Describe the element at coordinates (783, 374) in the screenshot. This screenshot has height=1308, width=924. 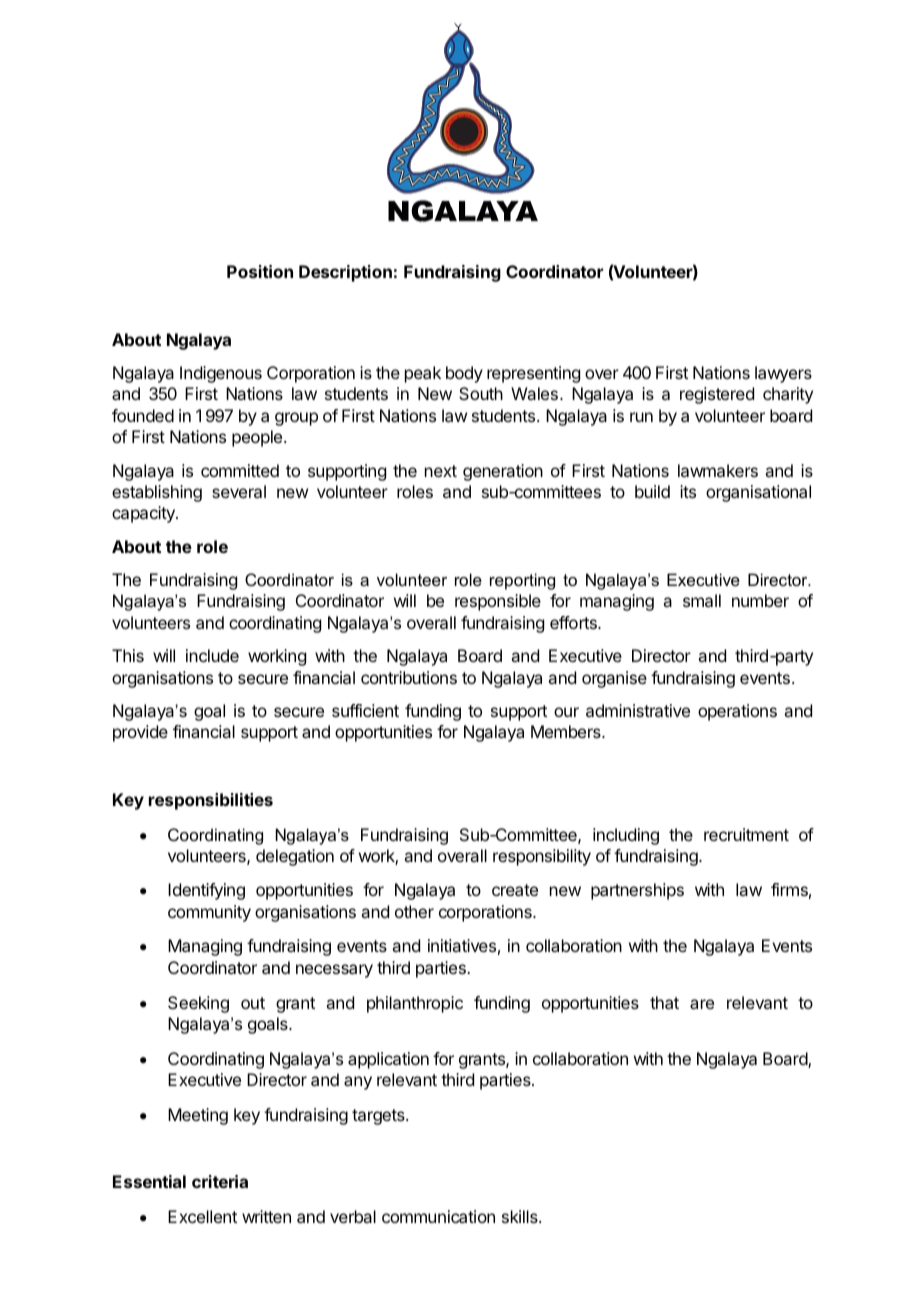
I see `lawyers` at that location.
